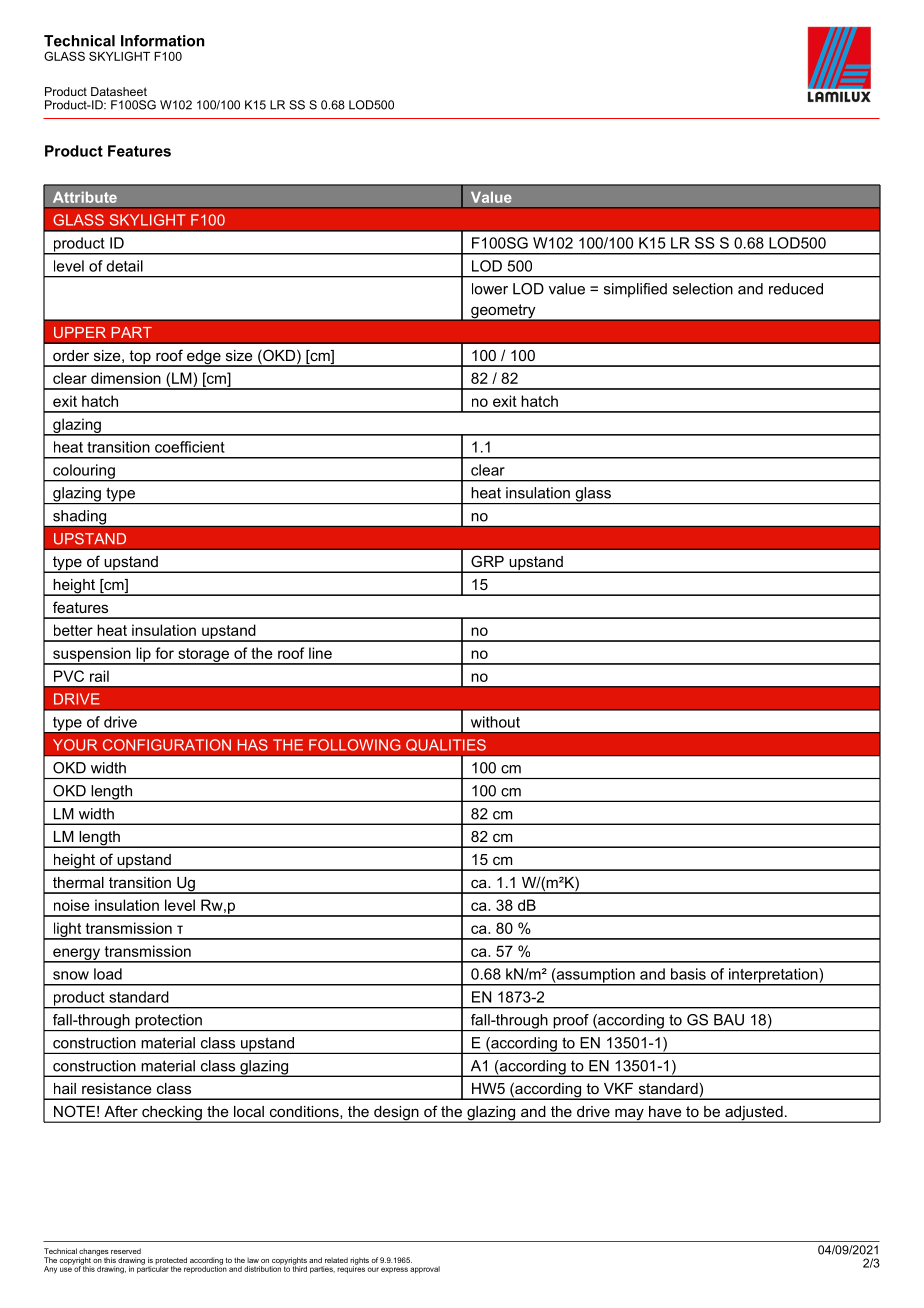 Image resolution: width=924 pixels, height=1308 pixels. Describe the element at coordinates (396, 1114) in the document. I see `design` at that location.
